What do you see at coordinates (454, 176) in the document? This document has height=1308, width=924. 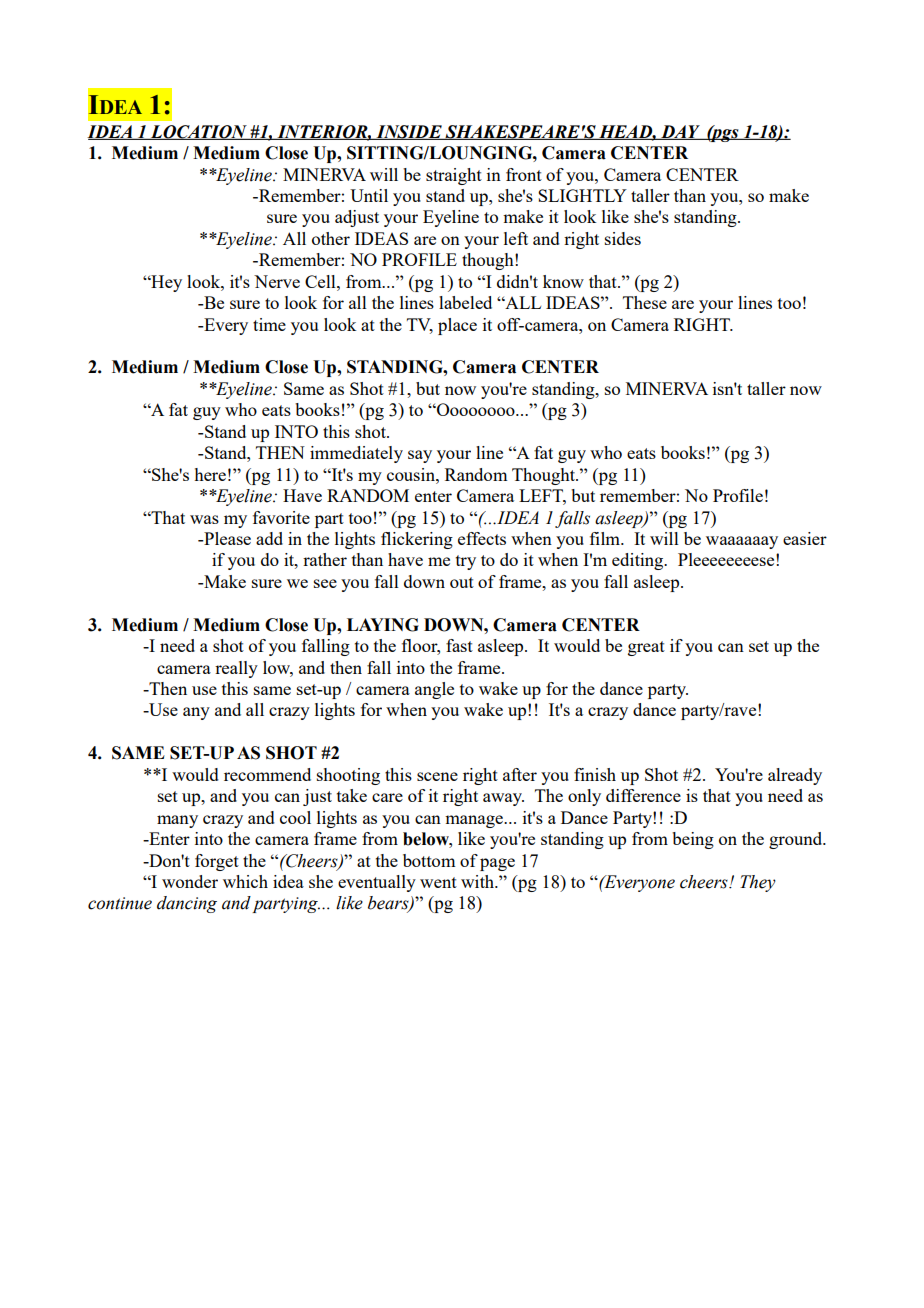 I see `straight` at bounding box center [454, 176].
